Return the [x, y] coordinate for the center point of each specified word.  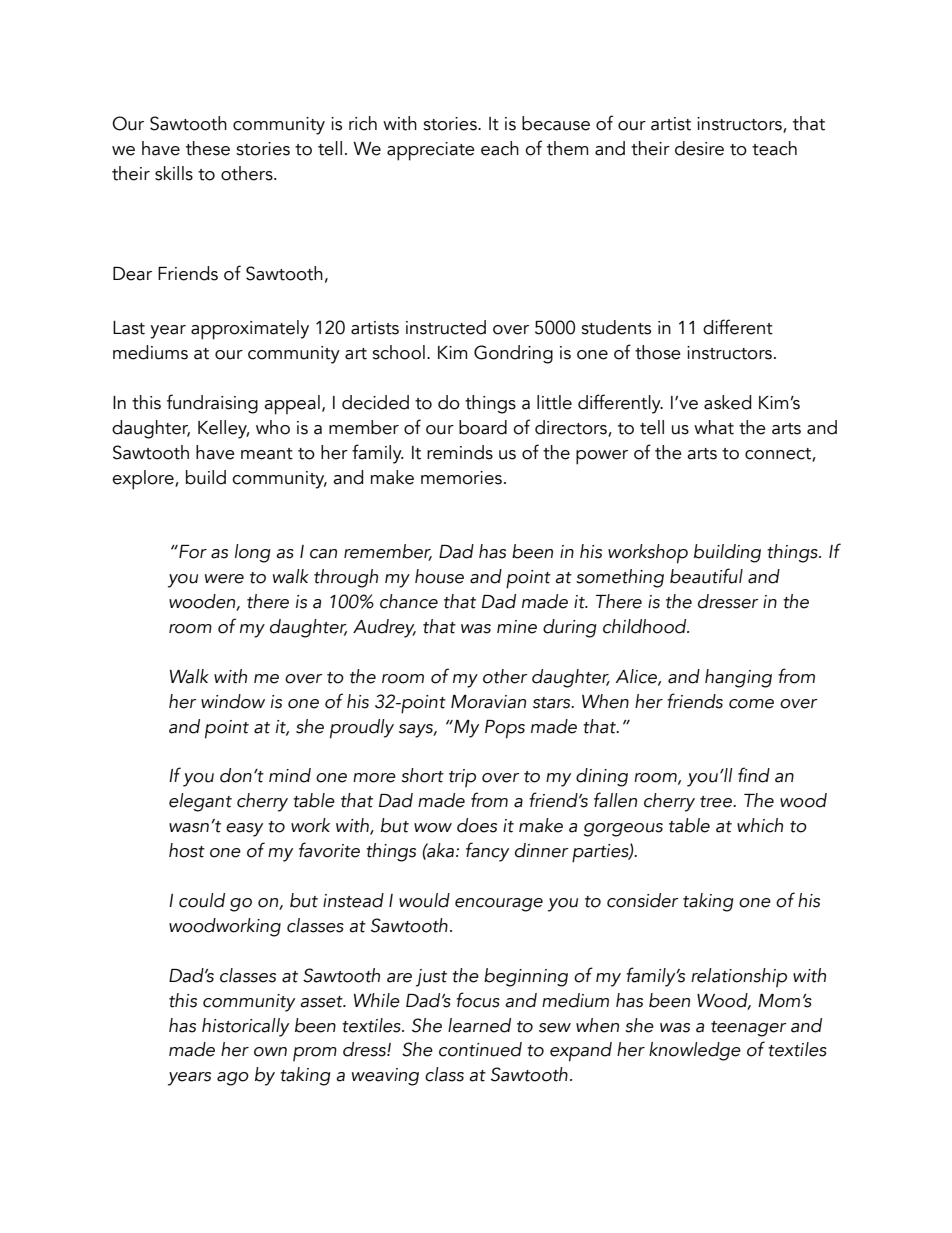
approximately [250, 330]
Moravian [488, 702]
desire [699, 148]
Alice [637, 677]
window [233, 701]
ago [233, 1079]
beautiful [706, 576]
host [187, 850]
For [192, 552]
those [658, 352]
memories [461, 478]
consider [643, 900]
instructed [446, 327]
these [208, 148]
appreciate [431, 151]
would [424, 900]
